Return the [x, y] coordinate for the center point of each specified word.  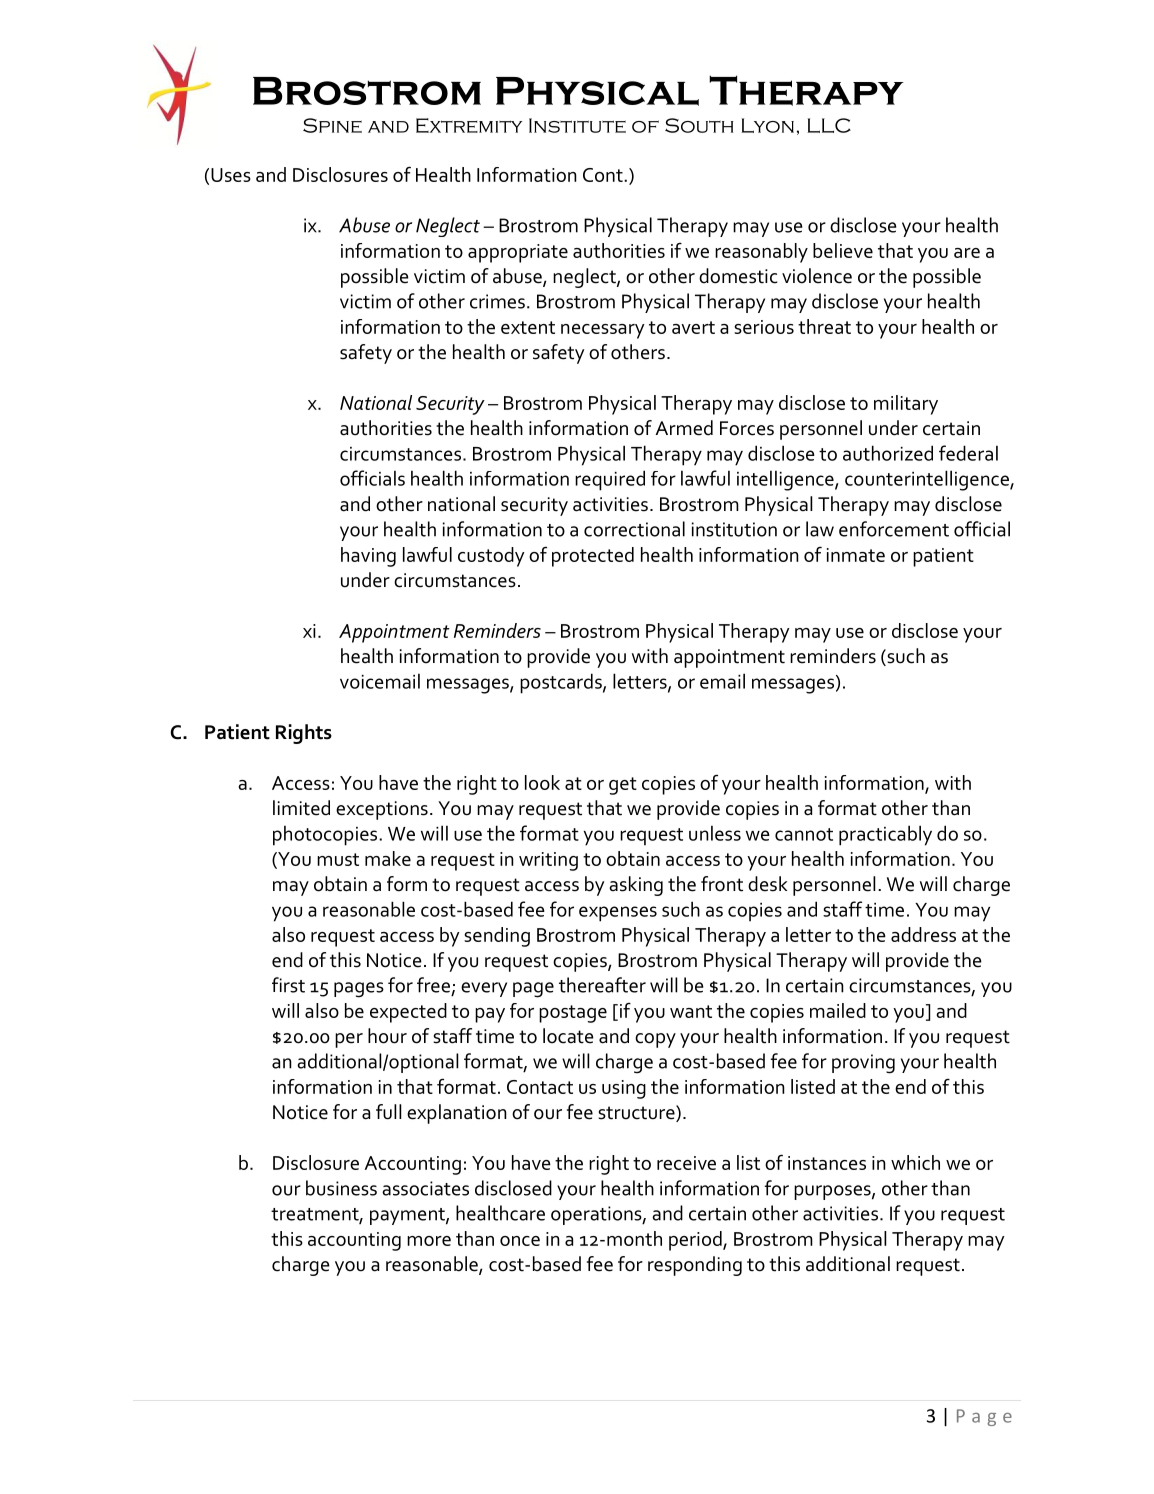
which [915, 1162]
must [338, 859]
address [923, 934]
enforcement [894, 529]
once [520, 1241]
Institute [577, 125]
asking [636, 886]
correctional [634, 529]
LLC [829, 125]
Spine [332, 125]
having [368, 557]
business [341, 1188]
